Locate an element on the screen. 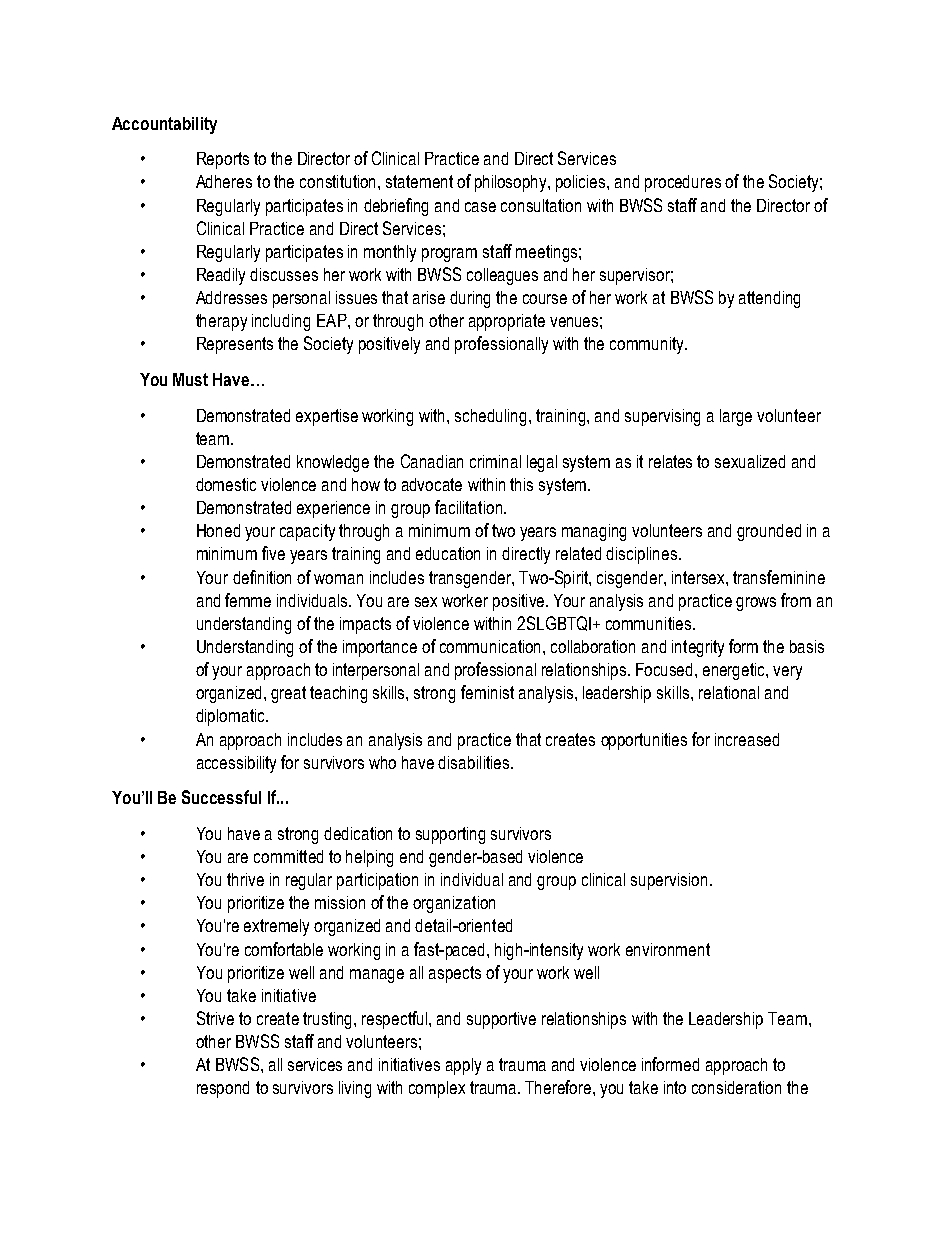 This screenshot has width=952, height=1233. procedures is located at coordinates (683, 183).
